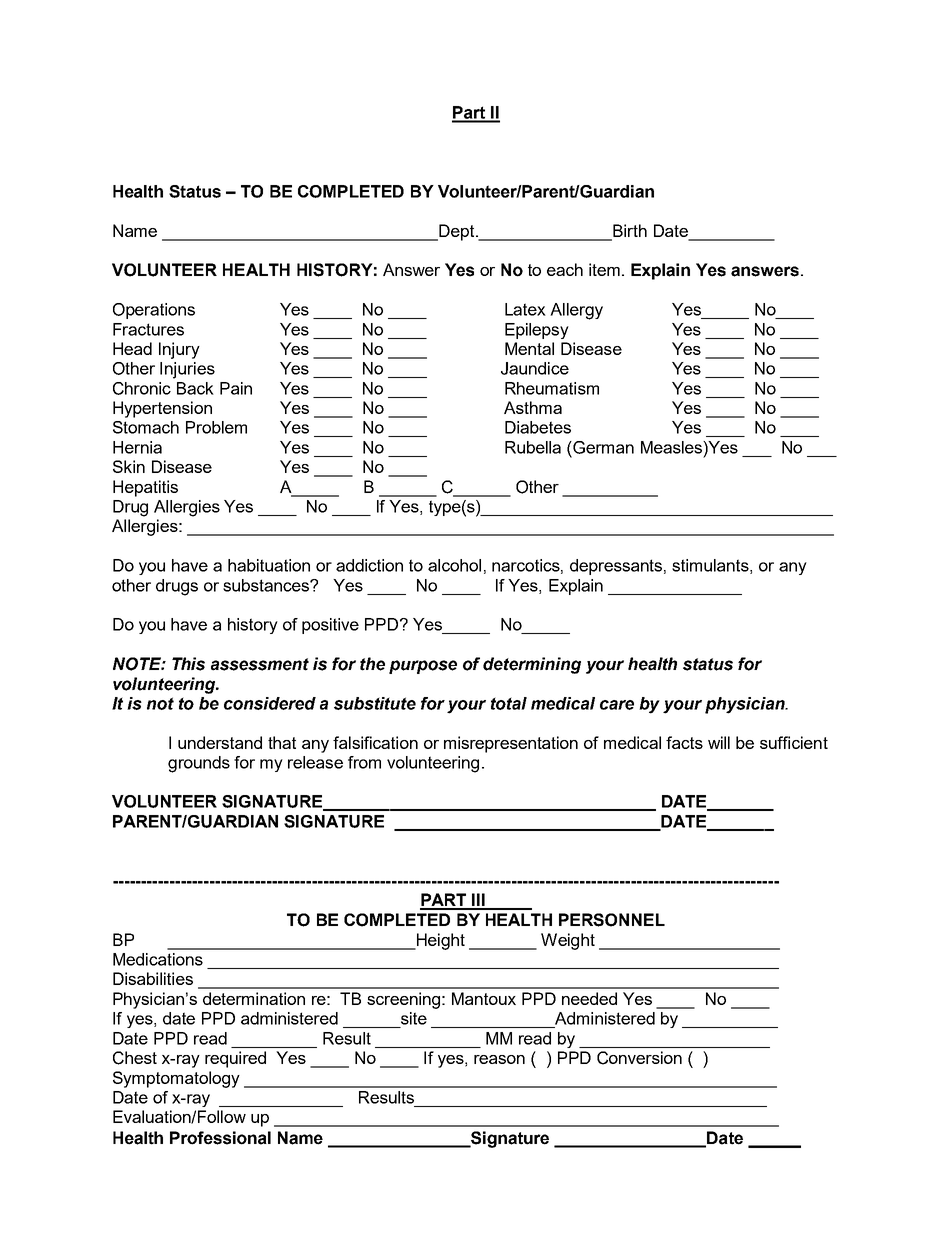  What do you see at coordinates (220, 1138) in the screenshot?
I see `Professional` at bounding box center [220, 1138].
